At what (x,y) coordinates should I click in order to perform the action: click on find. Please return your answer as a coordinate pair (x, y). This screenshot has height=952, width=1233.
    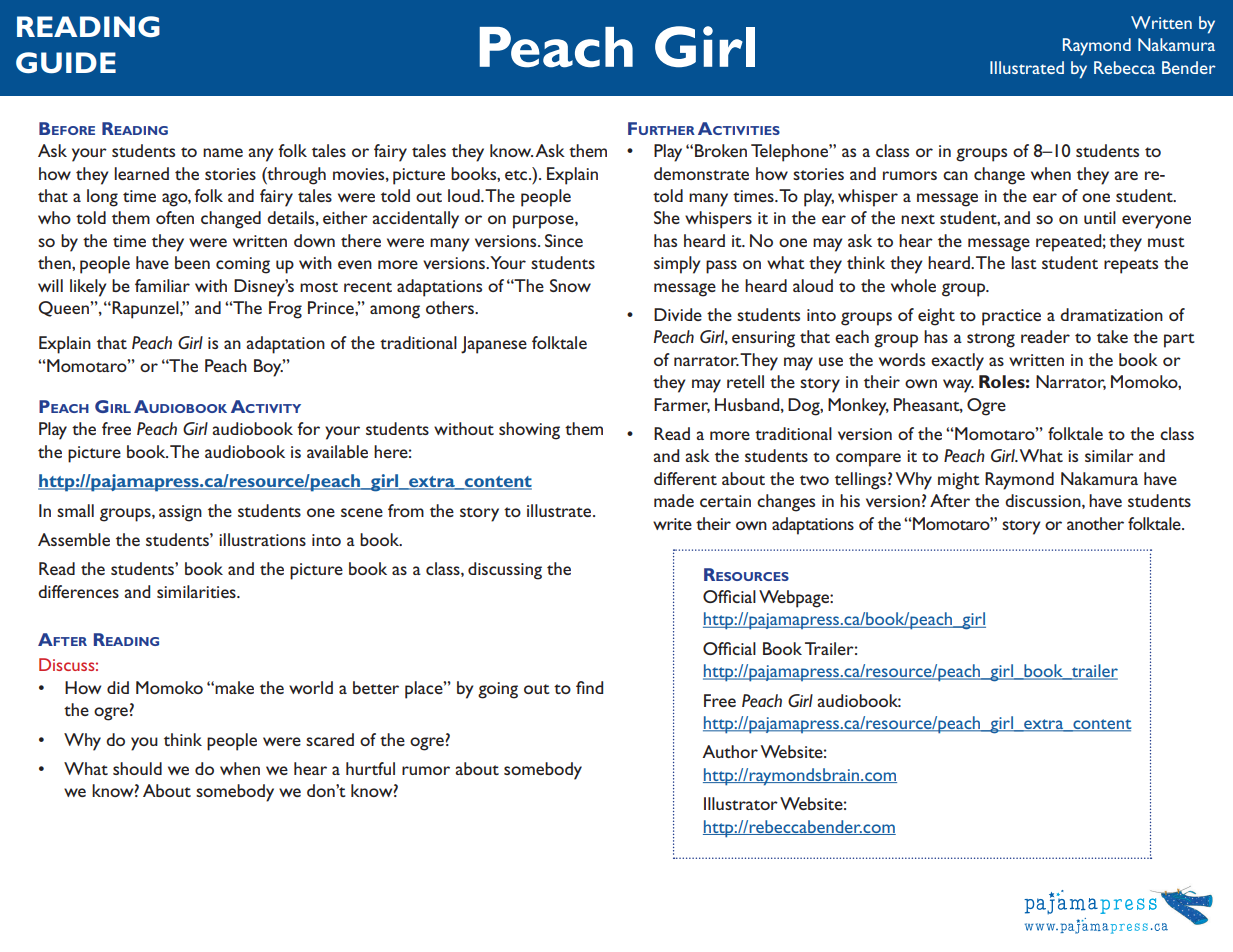
    Looking at the image, I should click on (589, 687).
